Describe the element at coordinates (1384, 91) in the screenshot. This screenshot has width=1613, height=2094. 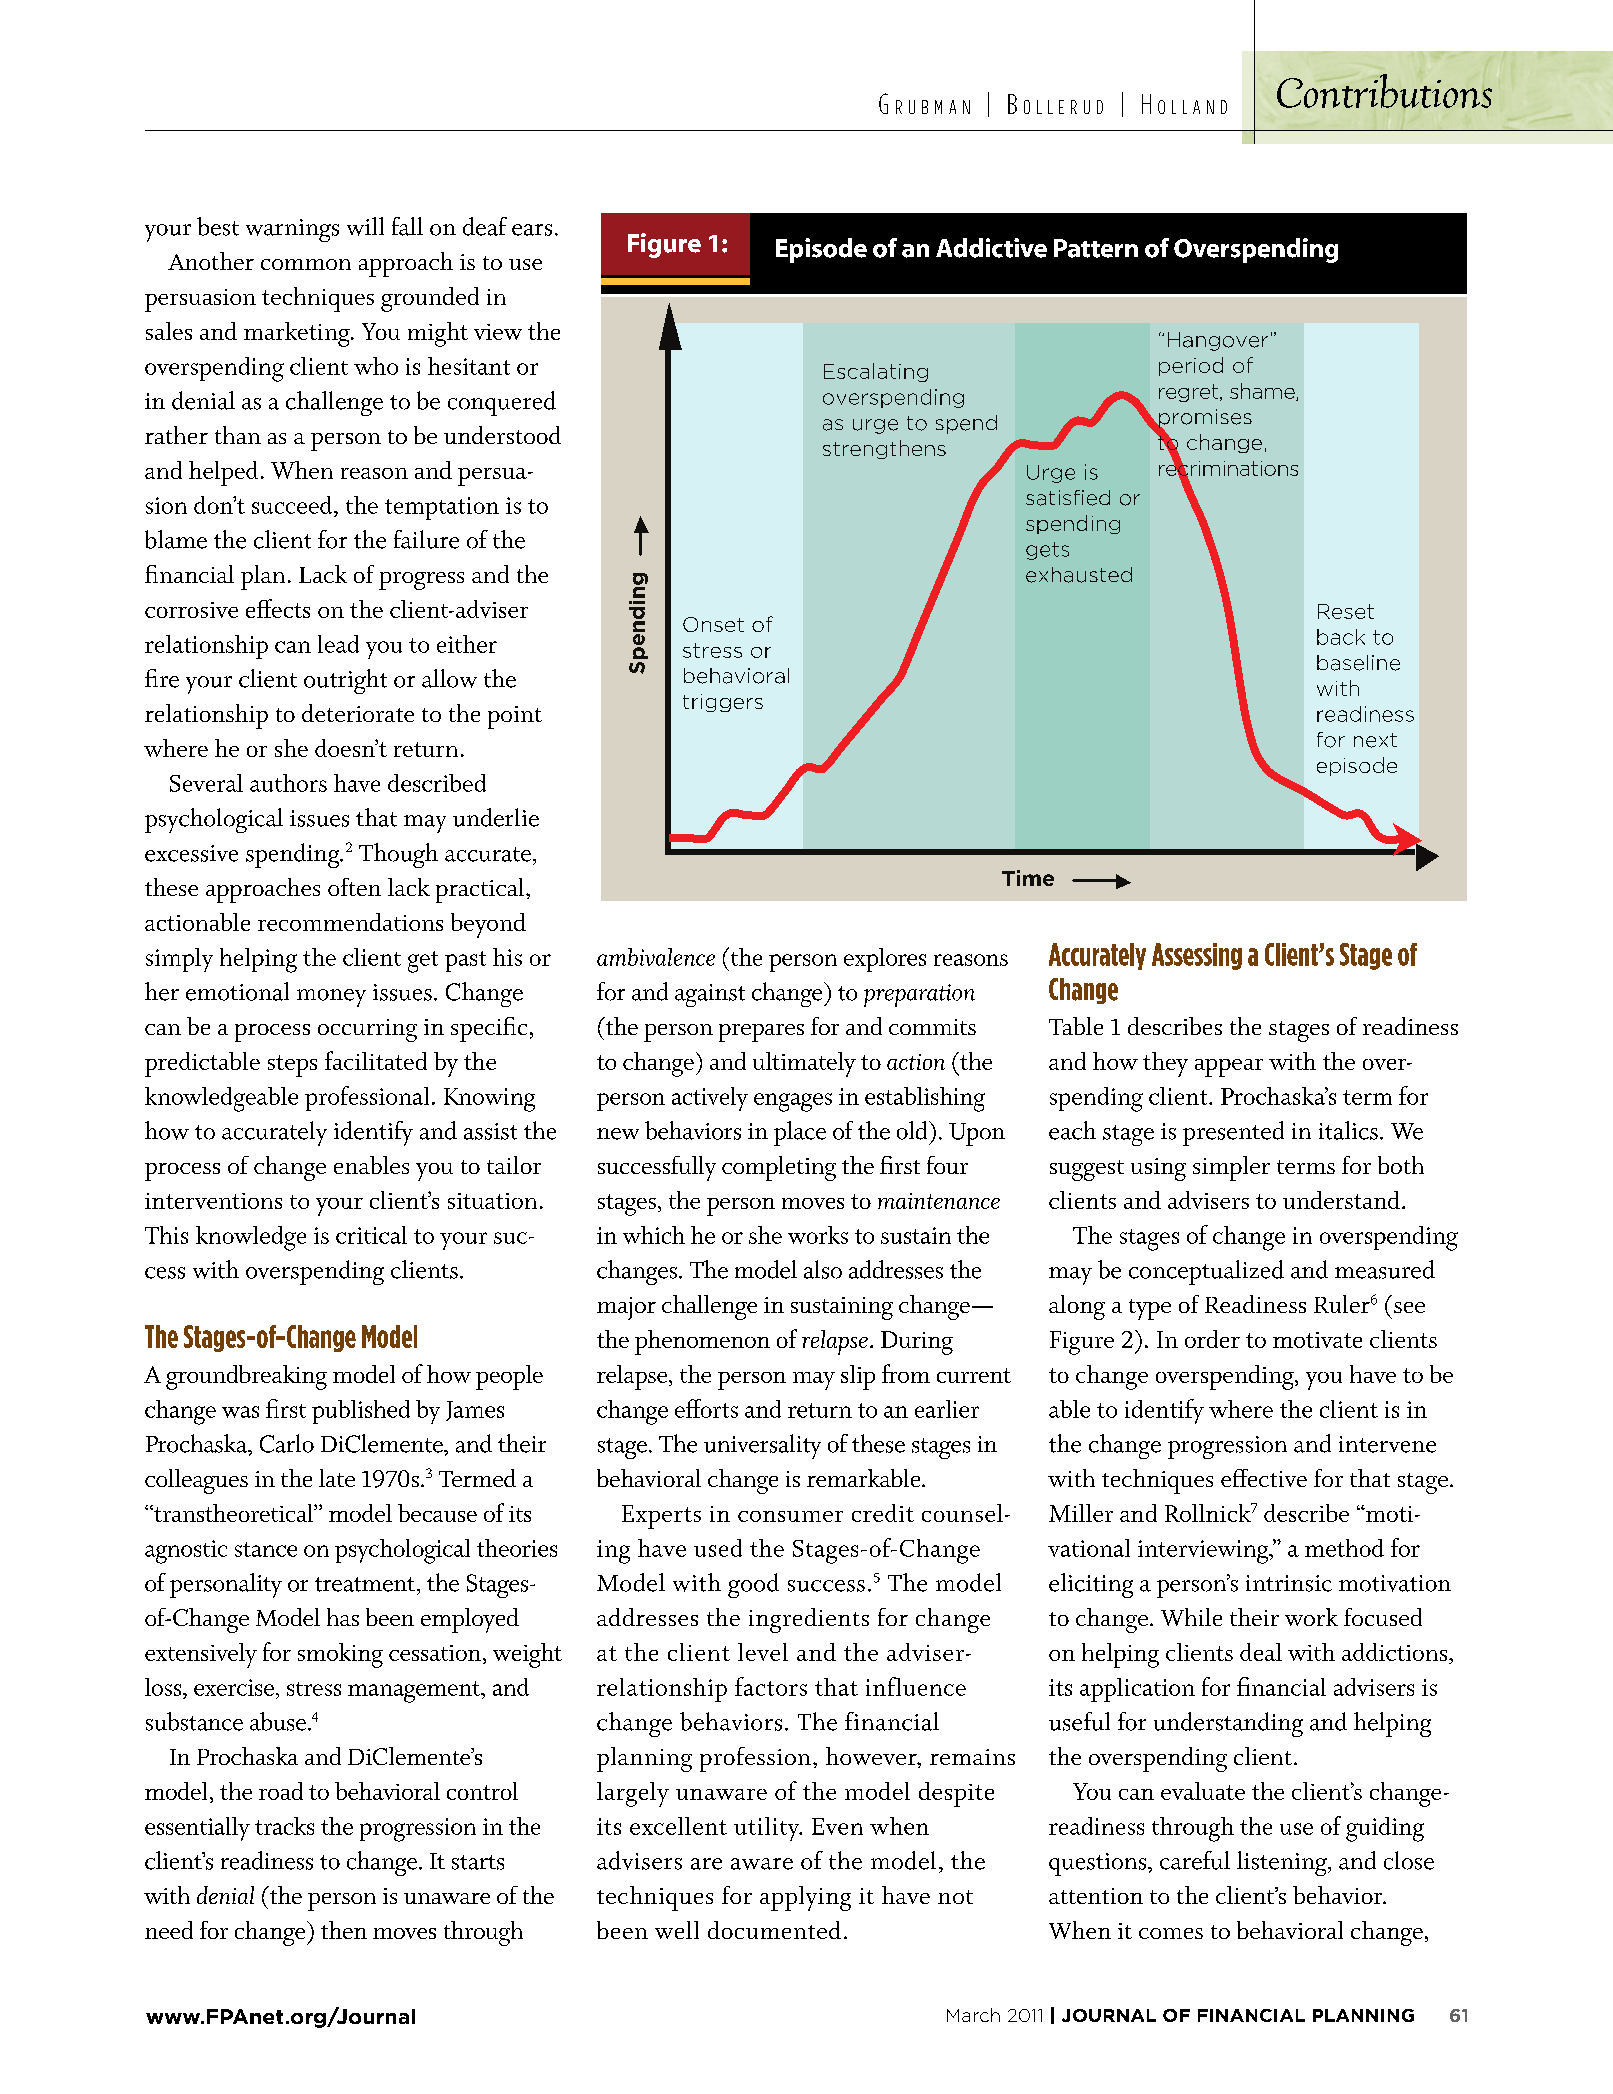
I see `Contributions` at that location.
